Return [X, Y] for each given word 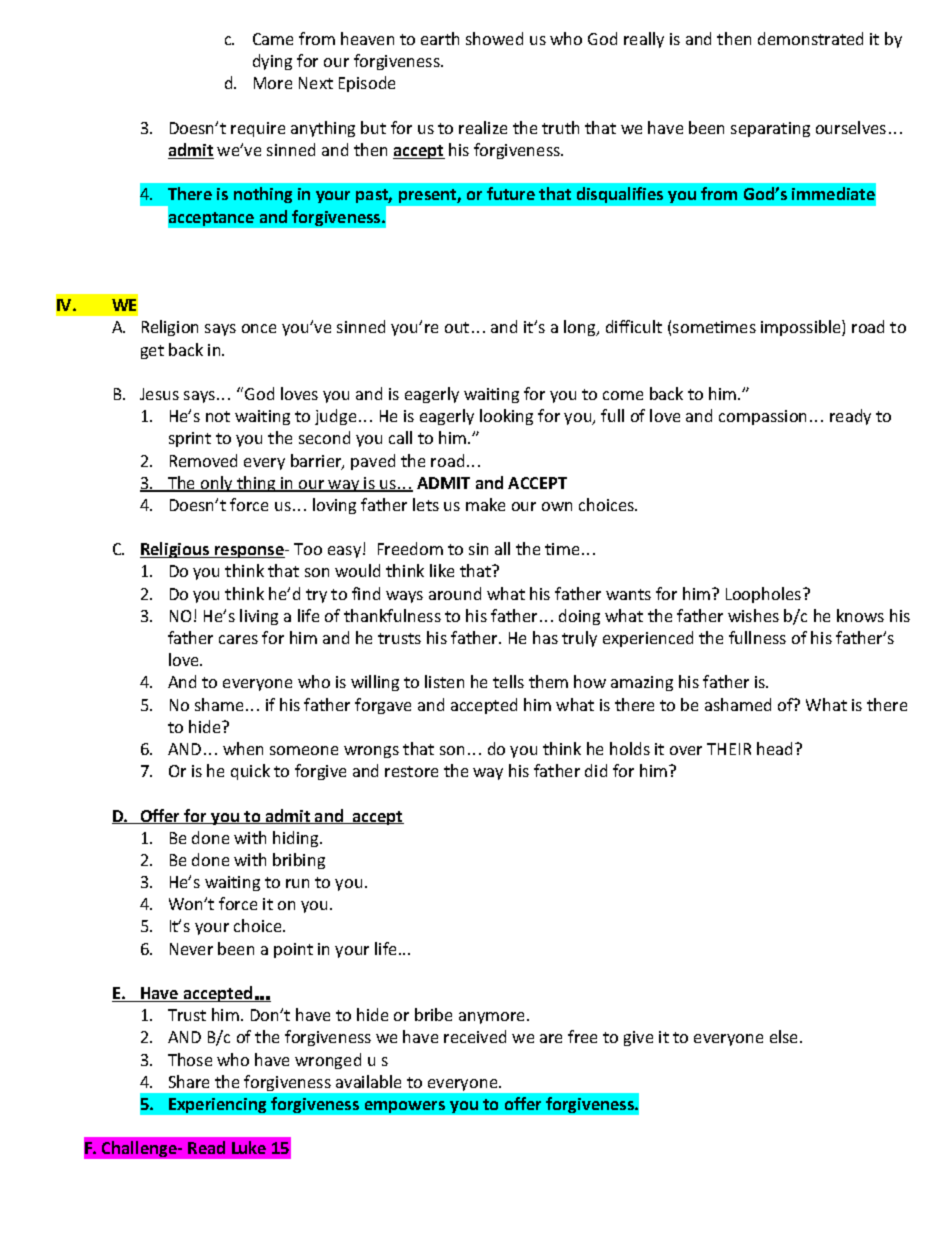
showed [494, 38]
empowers [405, 1107]
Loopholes [765, 595]
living [259, 617]
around [455, 593]
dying [272, 62]
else [785, 1036]
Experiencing [217, 1105]
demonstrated [810, 38]
